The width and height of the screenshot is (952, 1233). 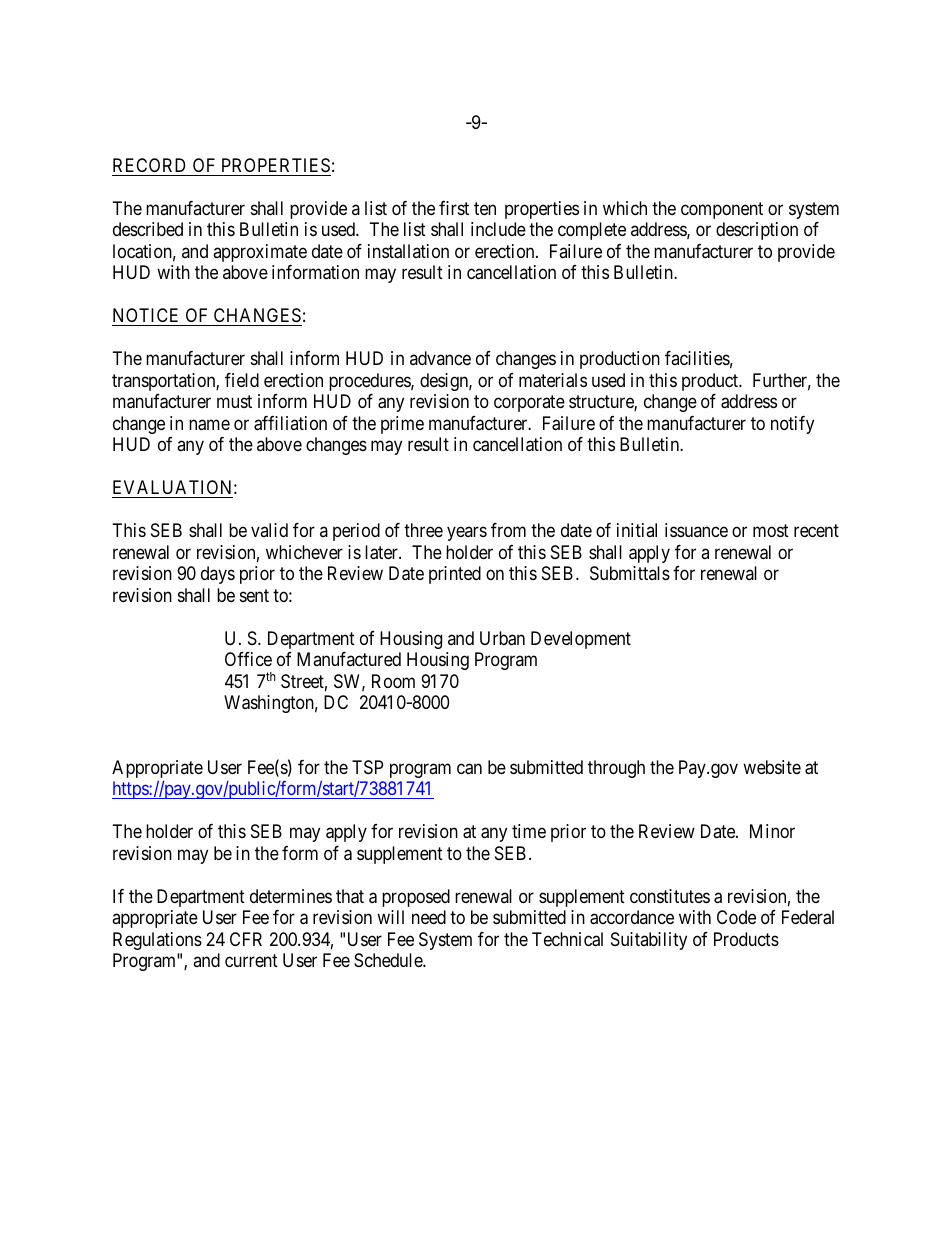 I want to click on CFR, so click(x=246, y=939).
